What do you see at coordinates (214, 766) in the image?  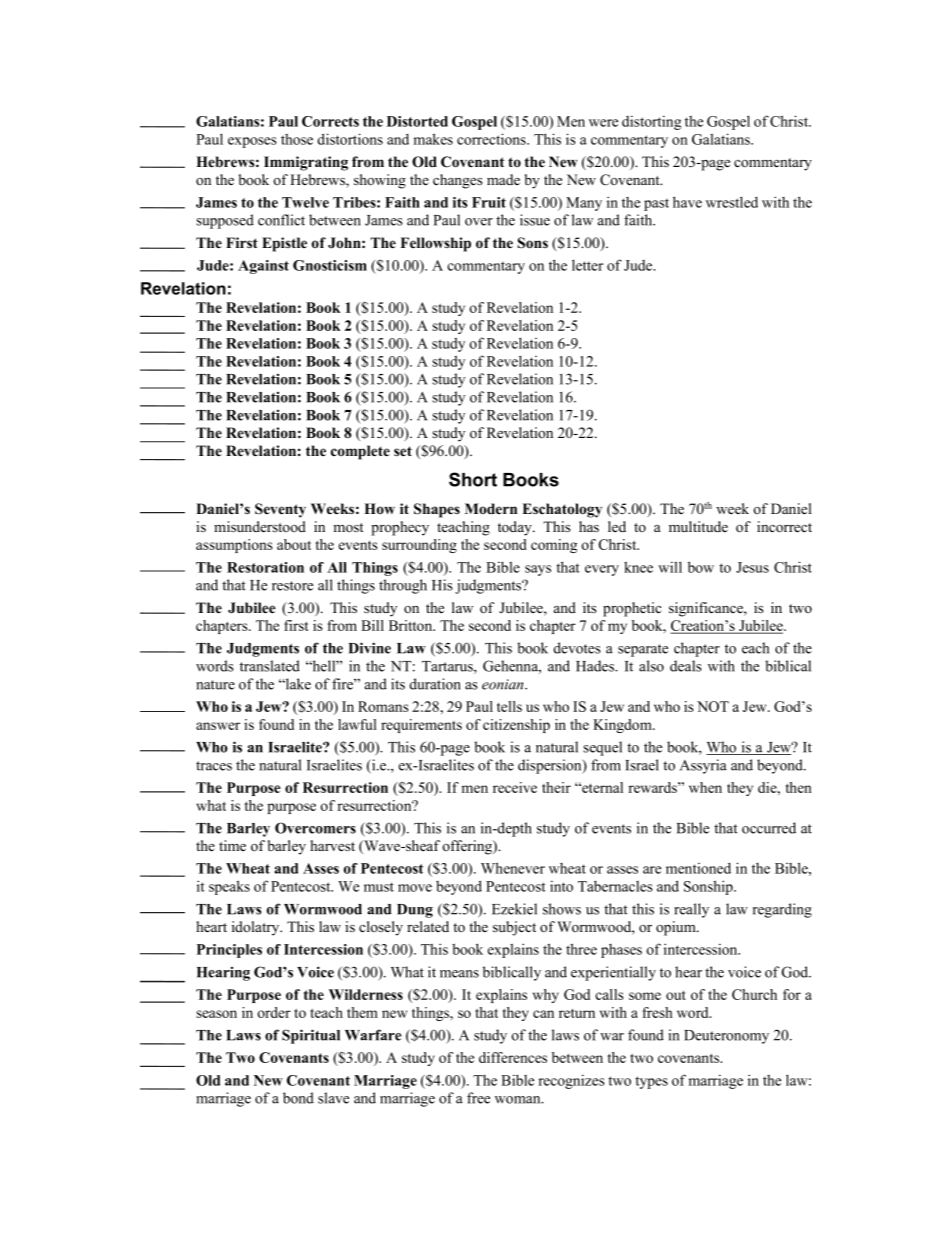 I see `traces` at bounding box center [214, 766].
